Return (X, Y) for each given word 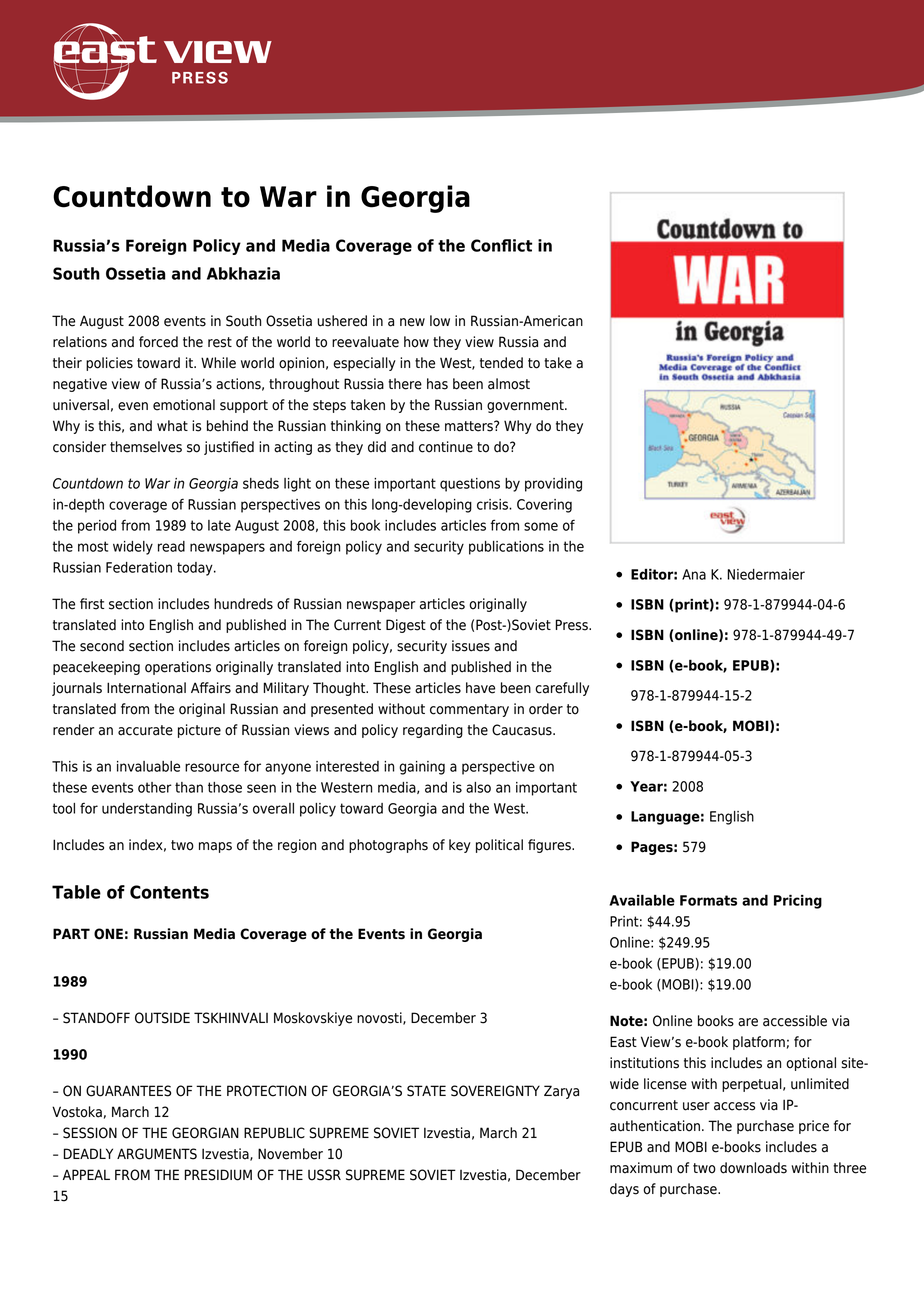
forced (158, 342)
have (480, 688)
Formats (708, 900)
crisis (493, 504)
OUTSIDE (162, 1018)
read (171, 546)
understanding (147, 810)
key (460, 846)
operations (178, 668)
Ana (694, 574)
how (416, 342)
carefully (562, 689)
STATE (426, 1091)
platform (759, 1043)
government (526, 406)
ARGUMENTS (157, 1154)
